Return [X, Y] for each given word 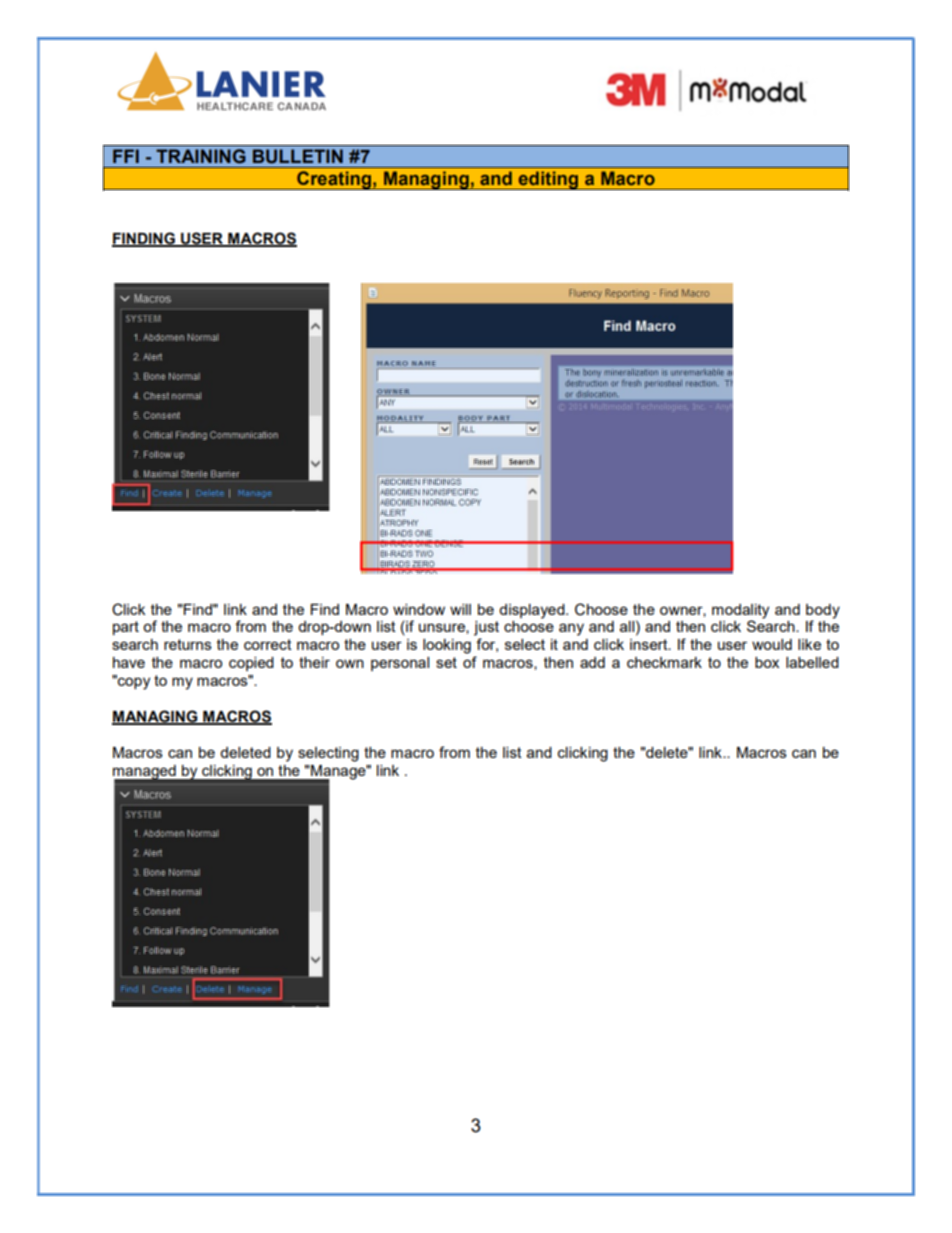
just [486, 628]
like [809, 644]
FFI [126, 156]
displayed [533, 611]
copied [251, 664]
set [446, 662]
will [460, 609]
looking [447, 646]
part [126, 628]
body [823, 611]
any [571, 629]
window [419, 609]
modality [740, 611]
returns [188, 644]
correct [268, 644]
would [772, 644]
